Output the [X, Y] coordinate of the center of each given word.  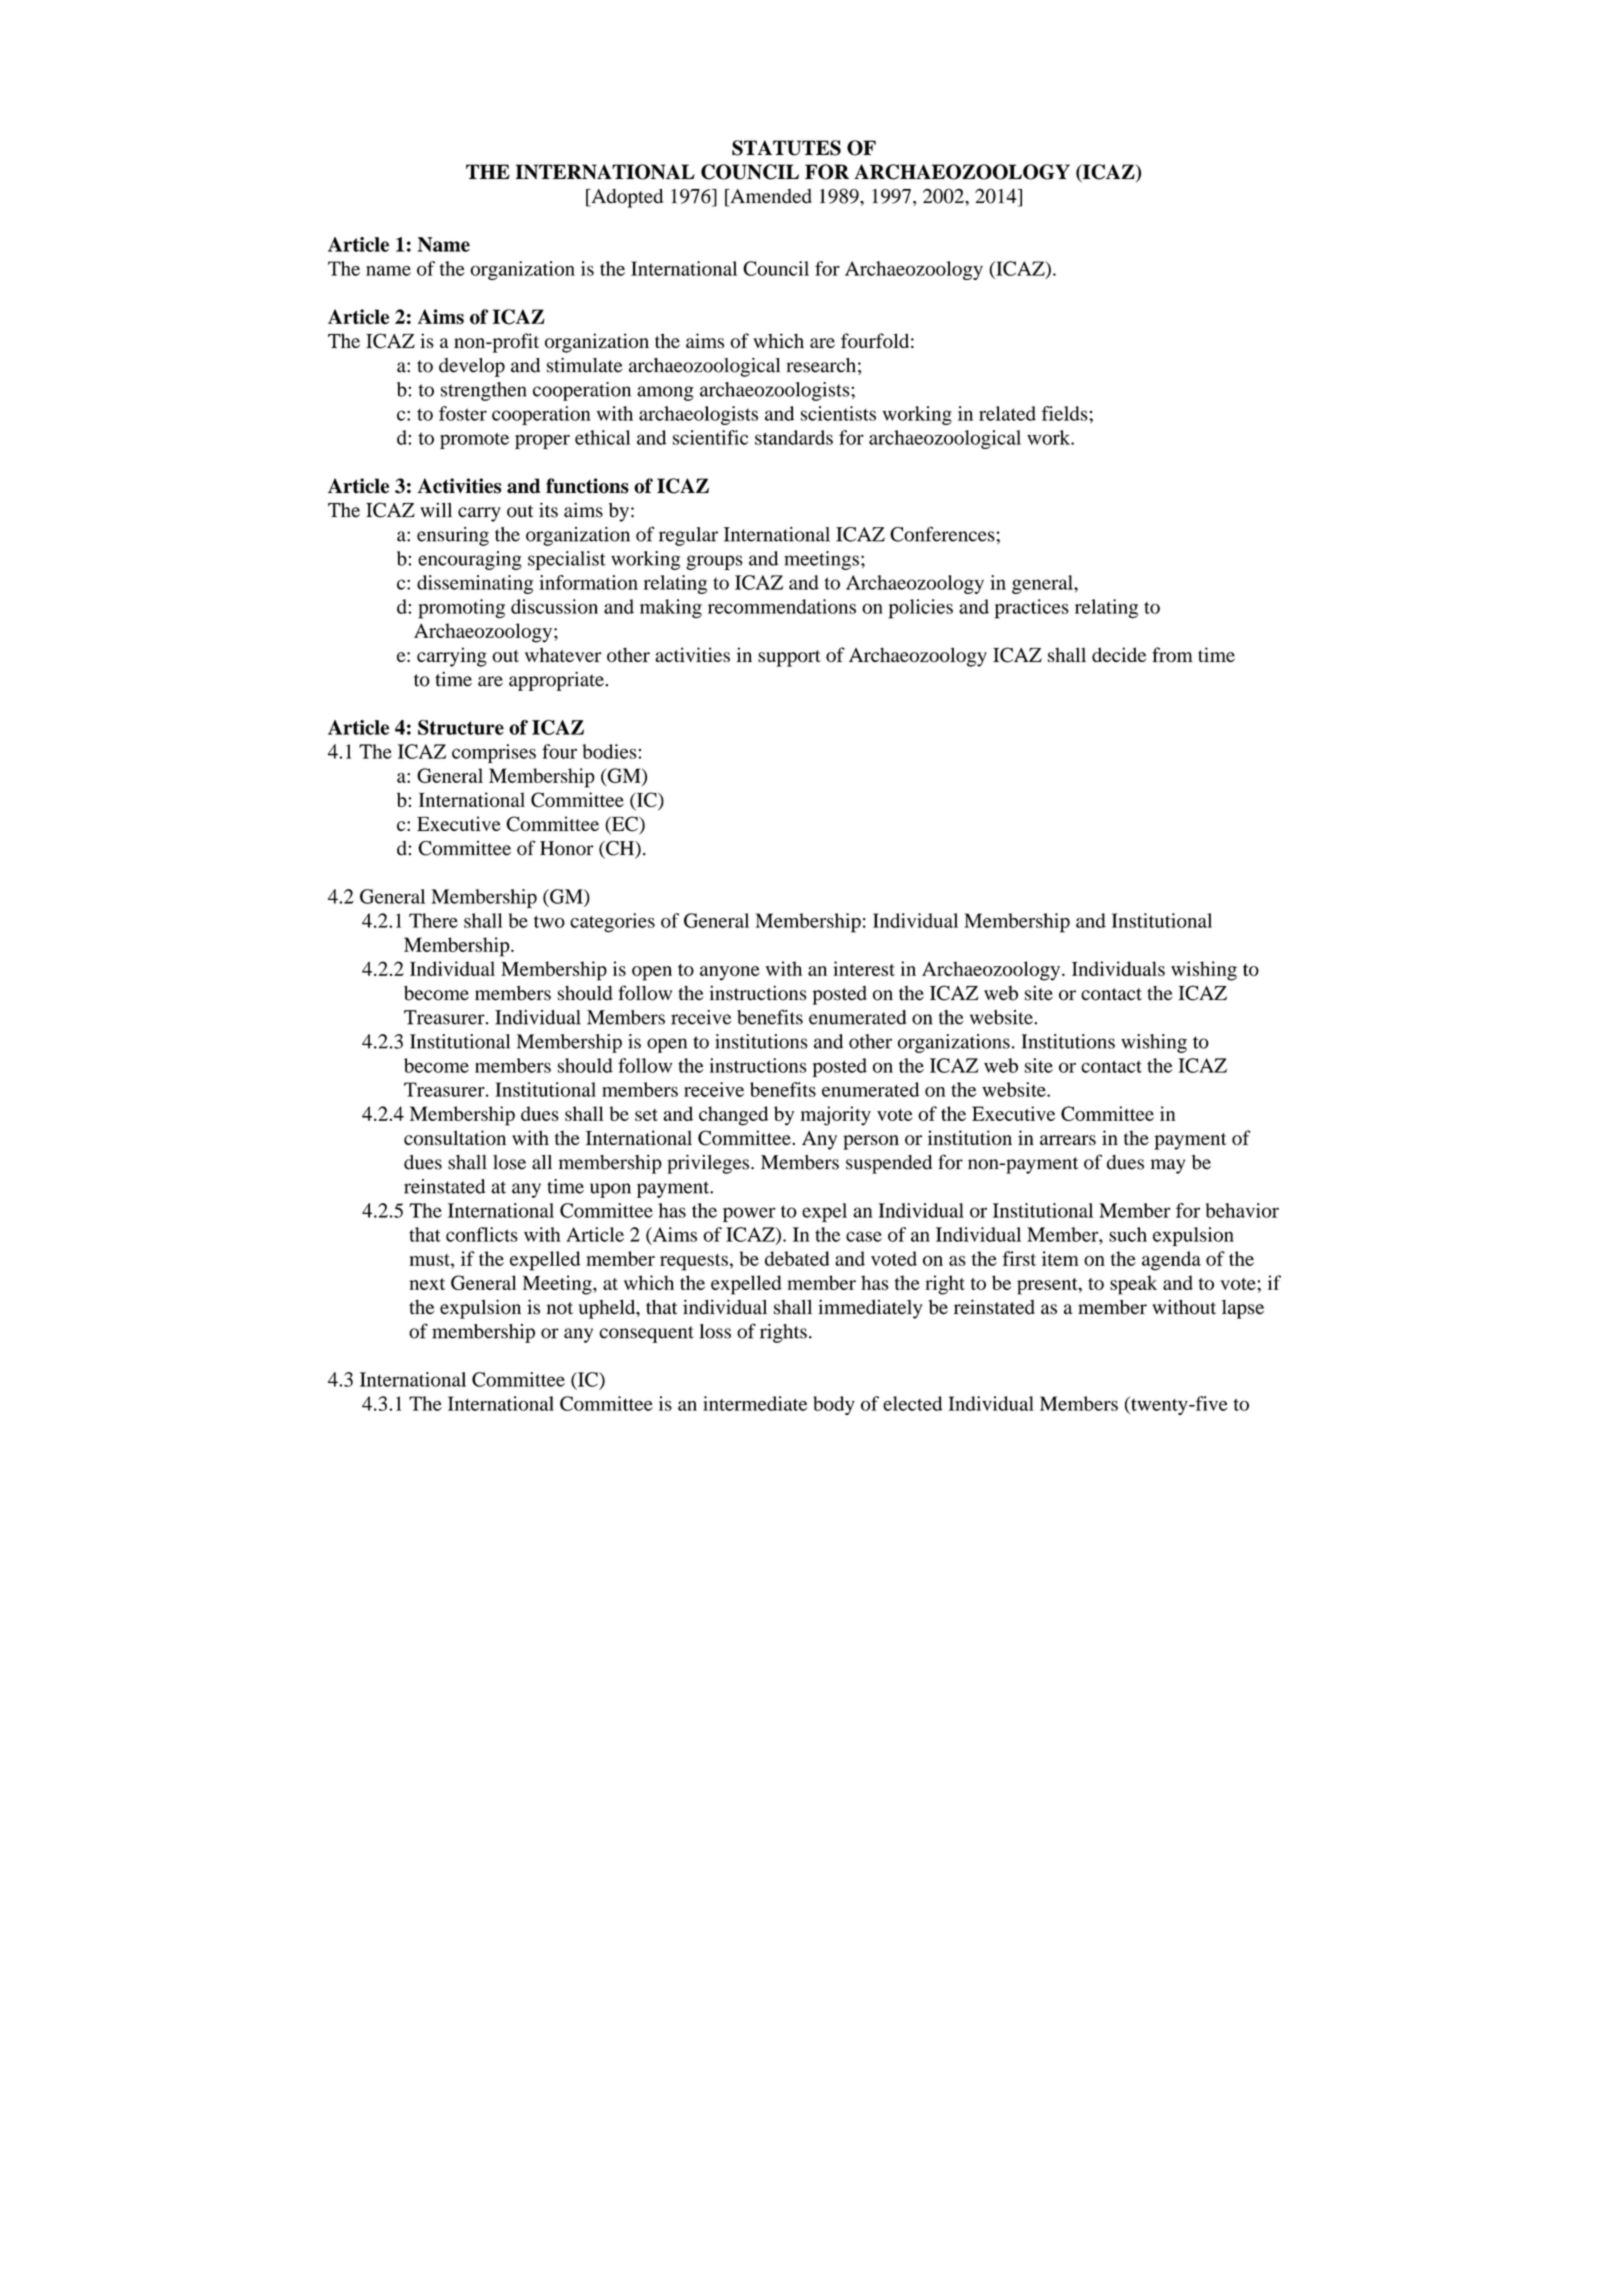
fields [1066, 413]
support [789, 658]
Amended [770, 197]
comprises [494, 753]
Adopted [626, 198]
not [560, 1308]
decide [1119, 654]
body [834, 1405]
